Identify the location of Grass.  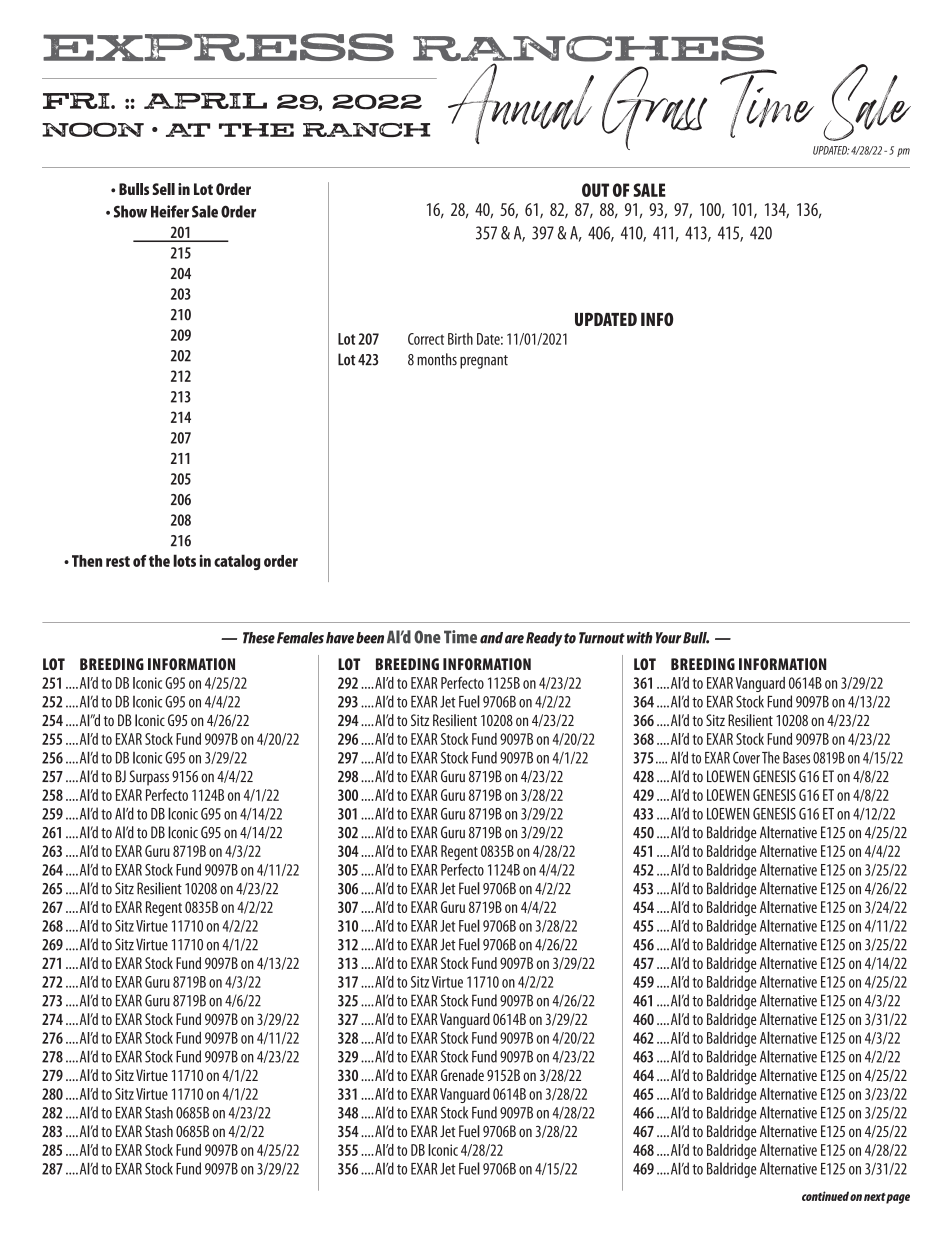
(654, 108).
